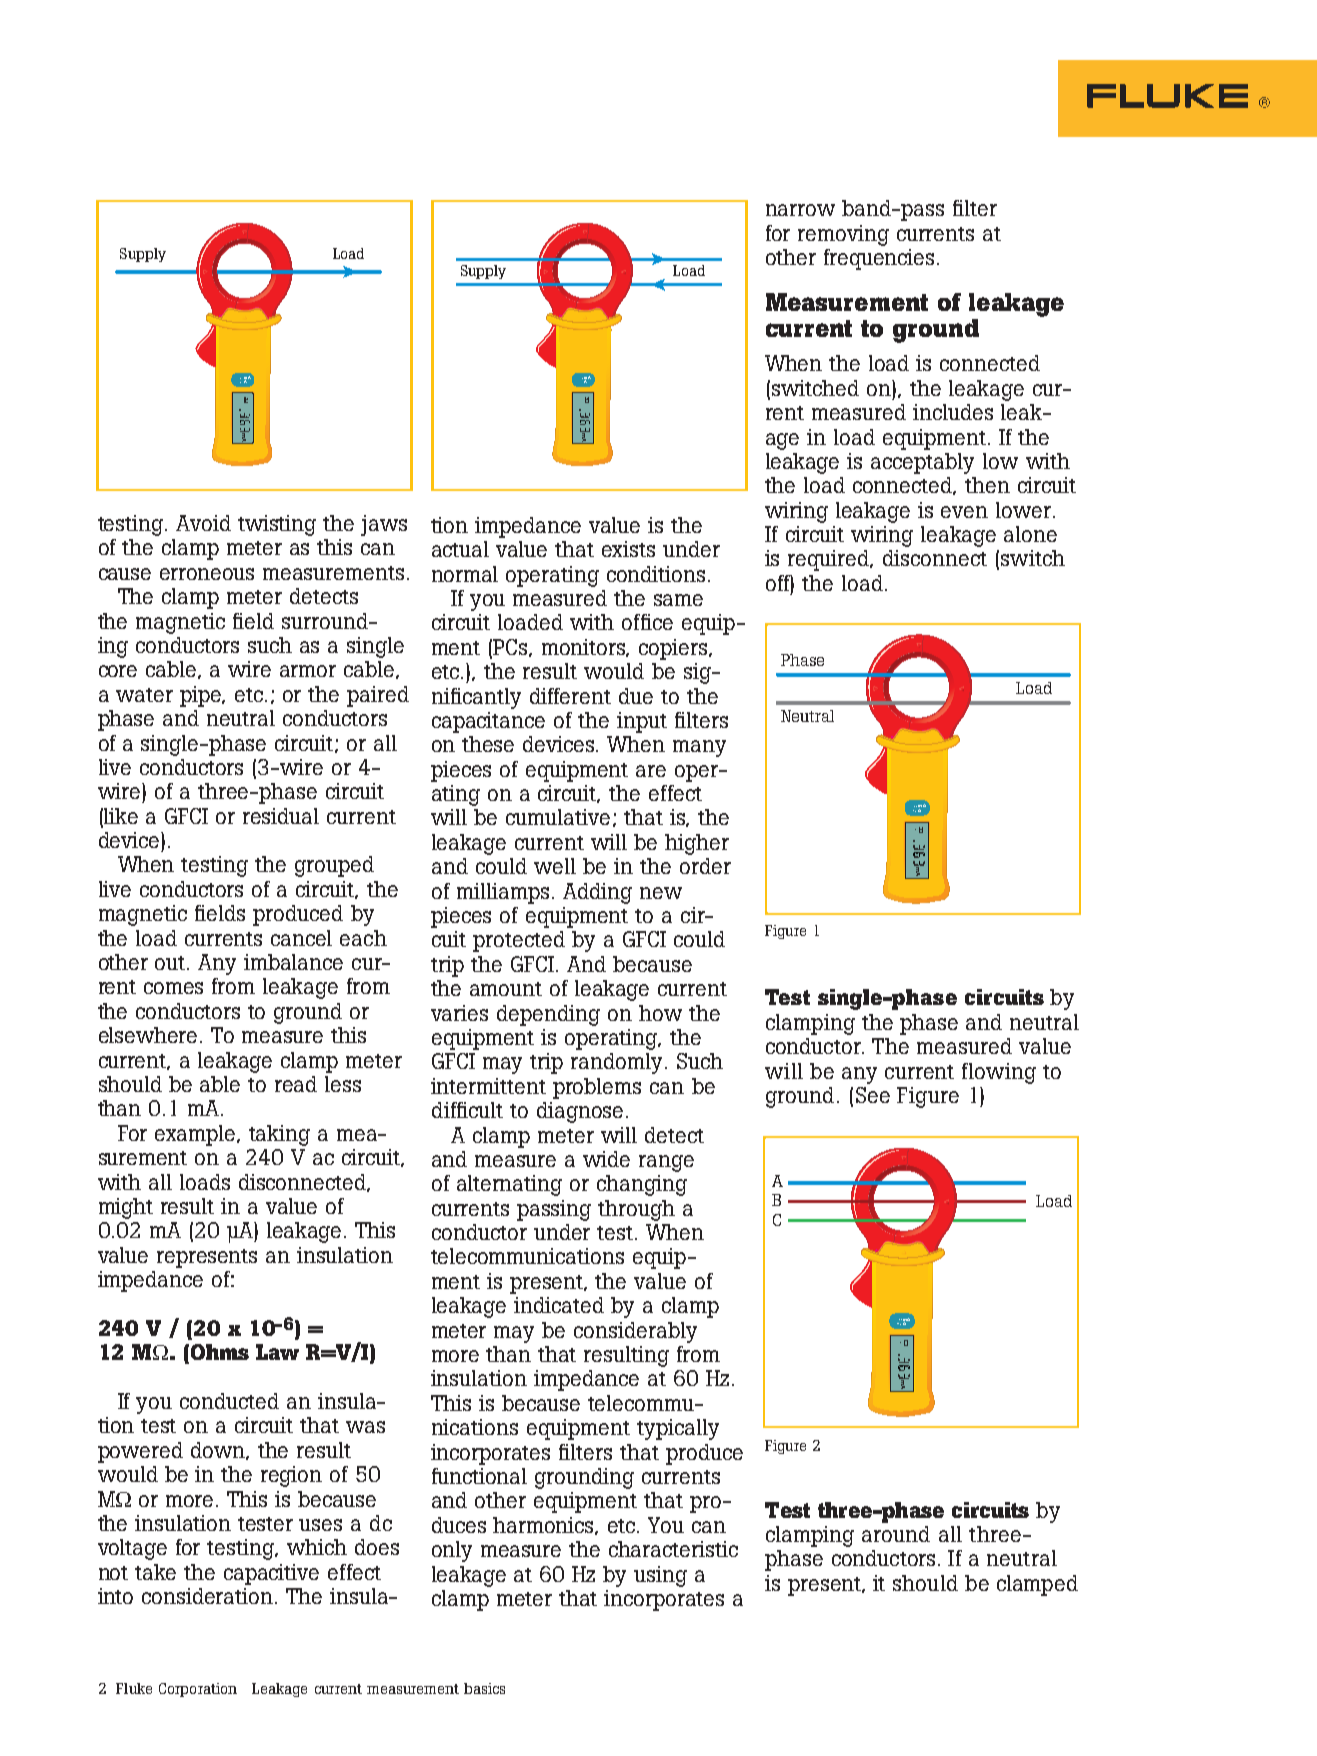 This screenshot has width=1317, height=1756. What do you see at coordinates (873, 1095) in the screenshot?
I see `See` at bounding box center [873, 1095].
